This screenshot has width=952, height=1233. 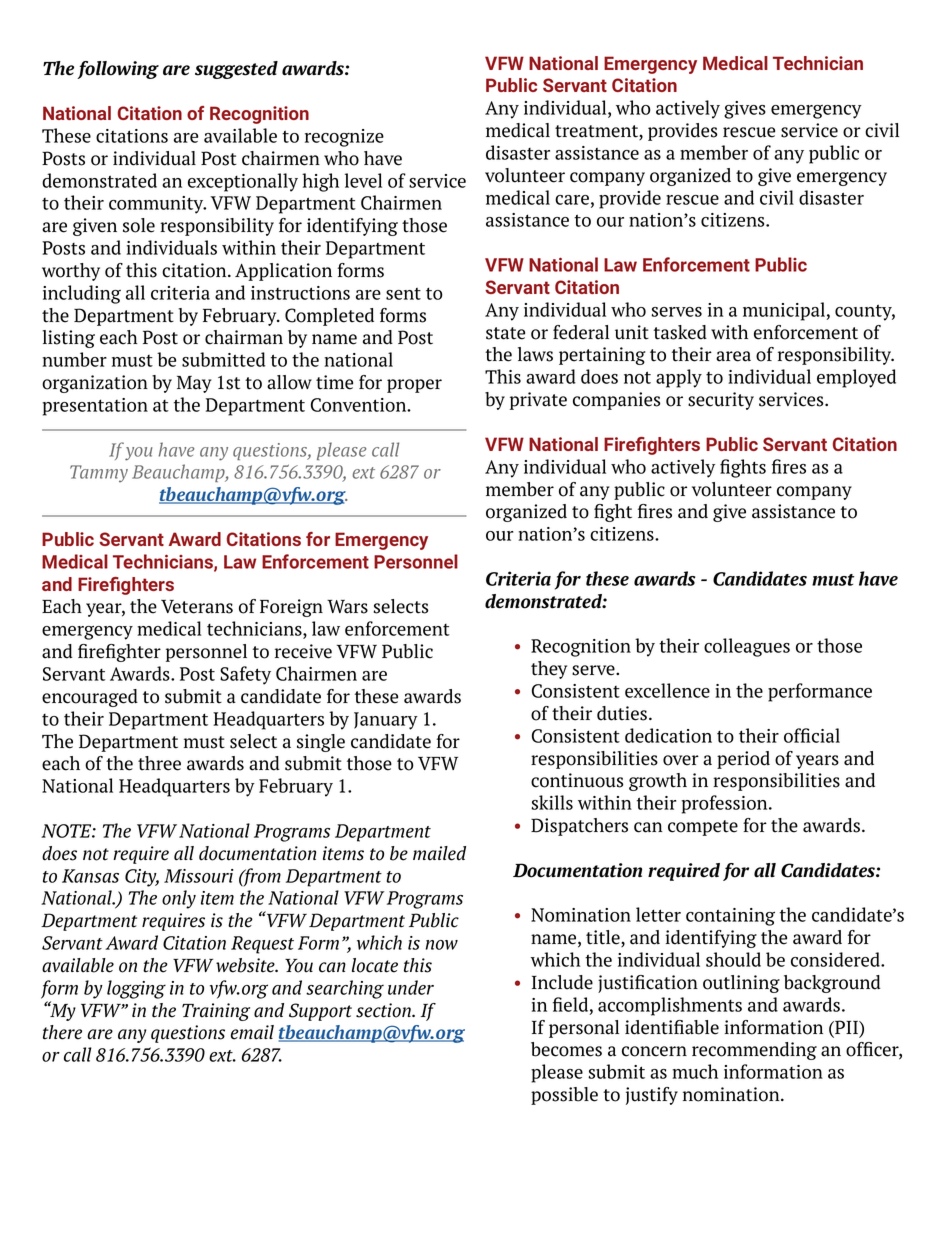 What do you see at coordinates (344, 138) in the screenshot?
I see `recognize` at bounding box center [344, 138].
